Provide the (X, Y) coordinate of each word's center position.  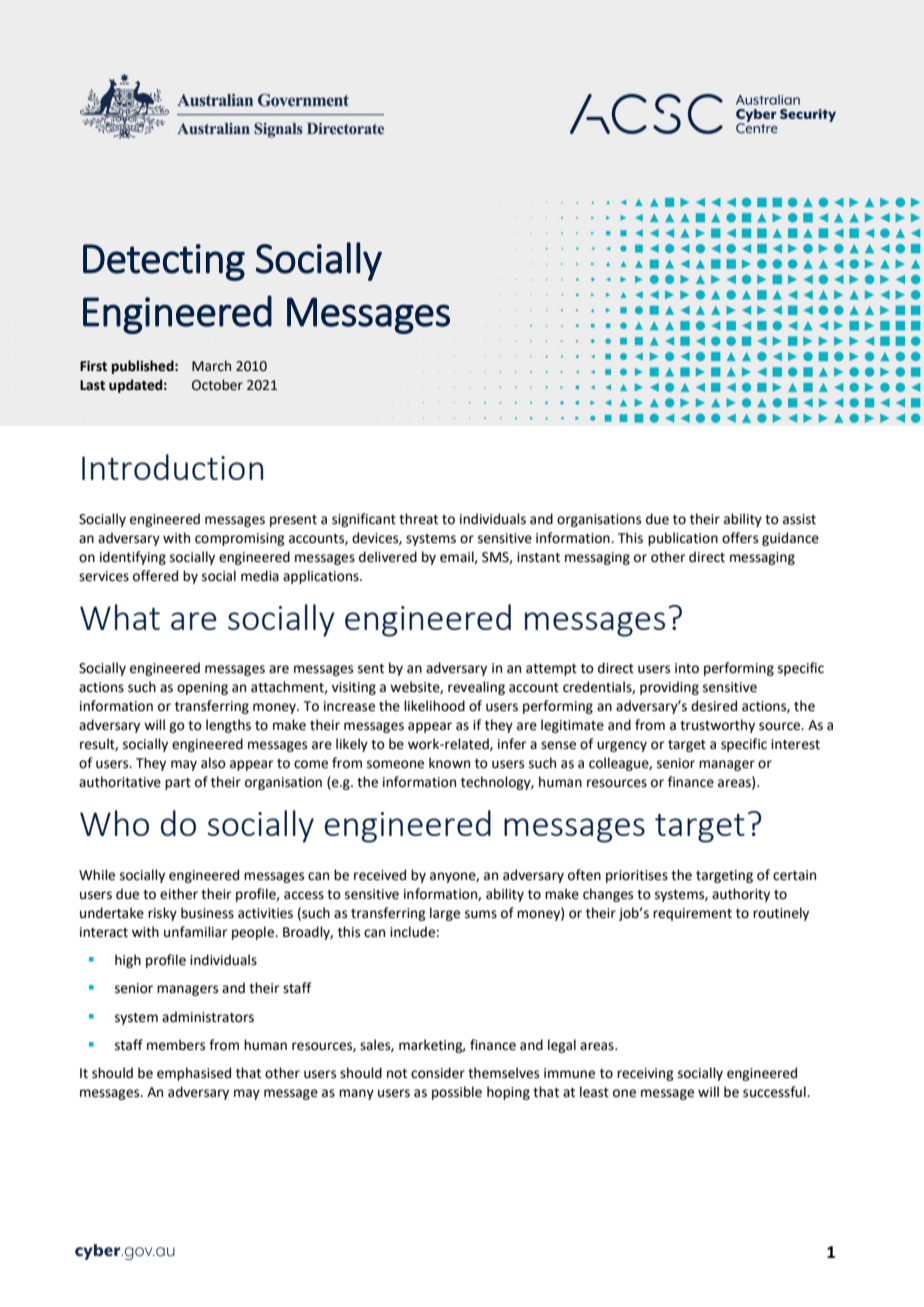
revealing (476, 688)
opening (202, 688)
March (211, 366)
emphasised (194, 1074)
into (687, 668)
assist (799, 519)
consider (438, 1073)
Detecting (164, 262)
